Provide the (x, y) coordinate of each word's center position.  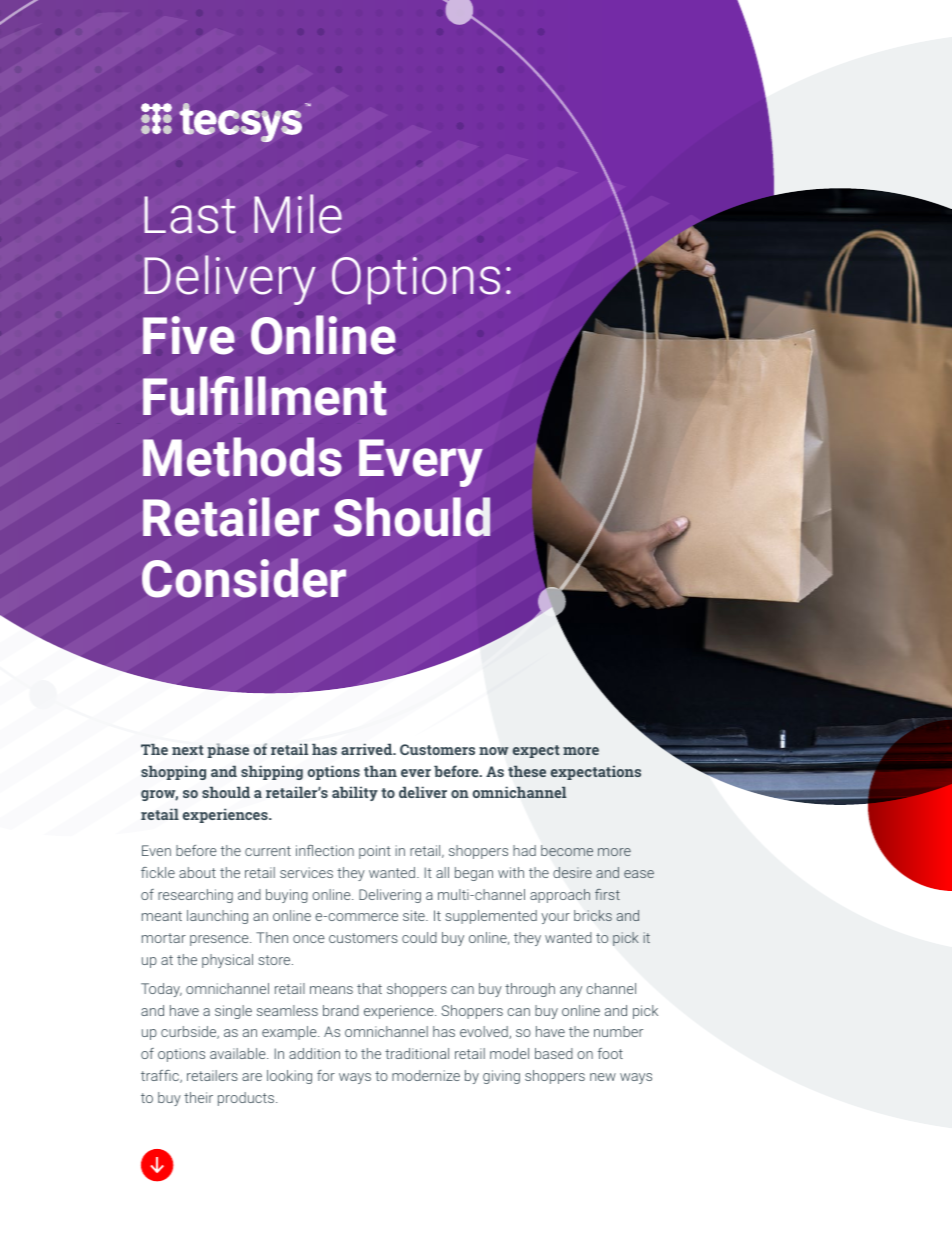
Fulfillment (265, 396)
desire (572, 872)
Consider (244, 578)
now (494, 751)
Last (190, 215)
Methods (242, 457)
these (527, 771)
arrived (368, 749)
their (198, 1097)
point (375, 852)
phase (228, 750)
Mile (298, 214)
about (197, 872)
